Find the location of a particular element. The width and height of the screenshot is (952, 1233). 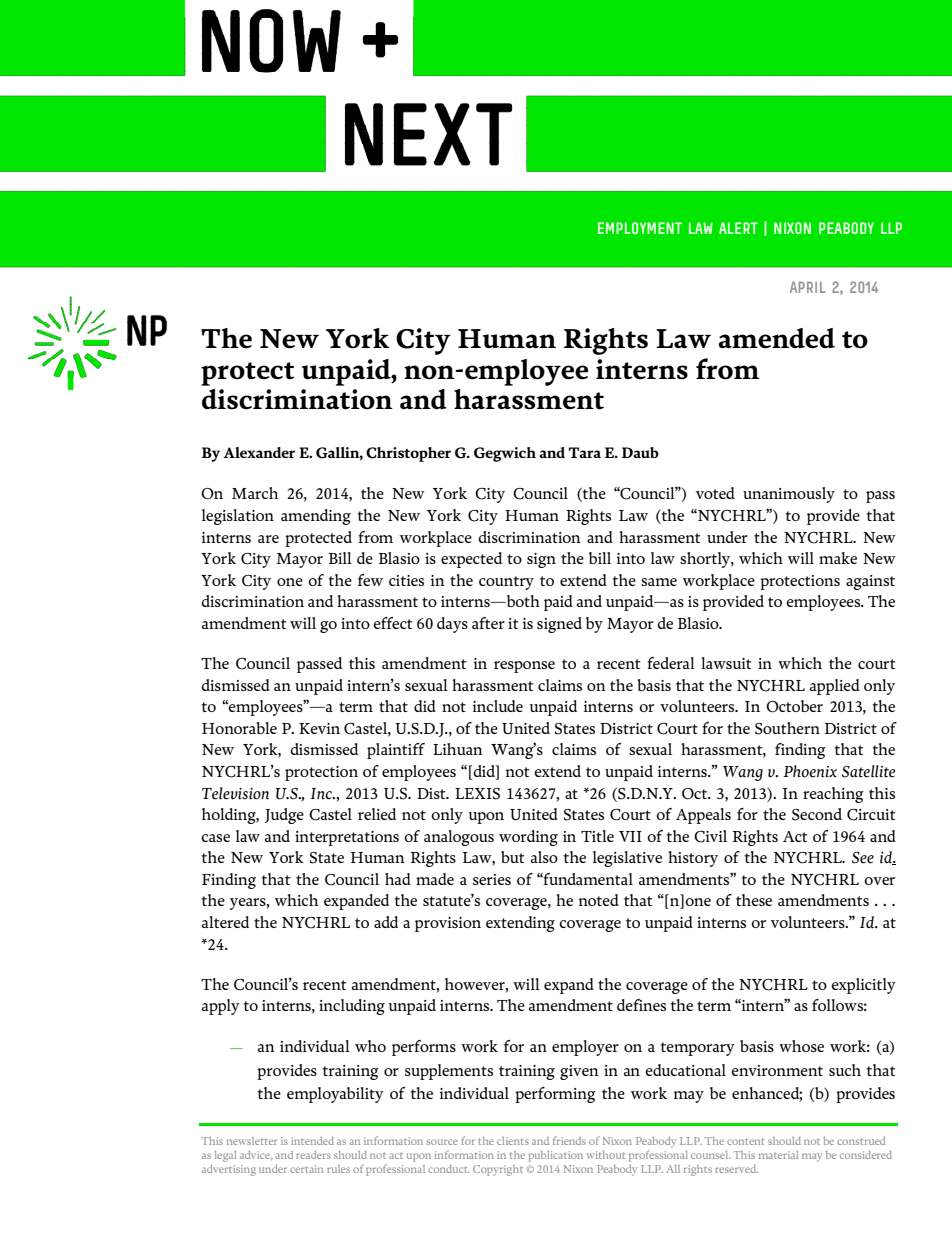

April is located at coordinates (808, 287).
